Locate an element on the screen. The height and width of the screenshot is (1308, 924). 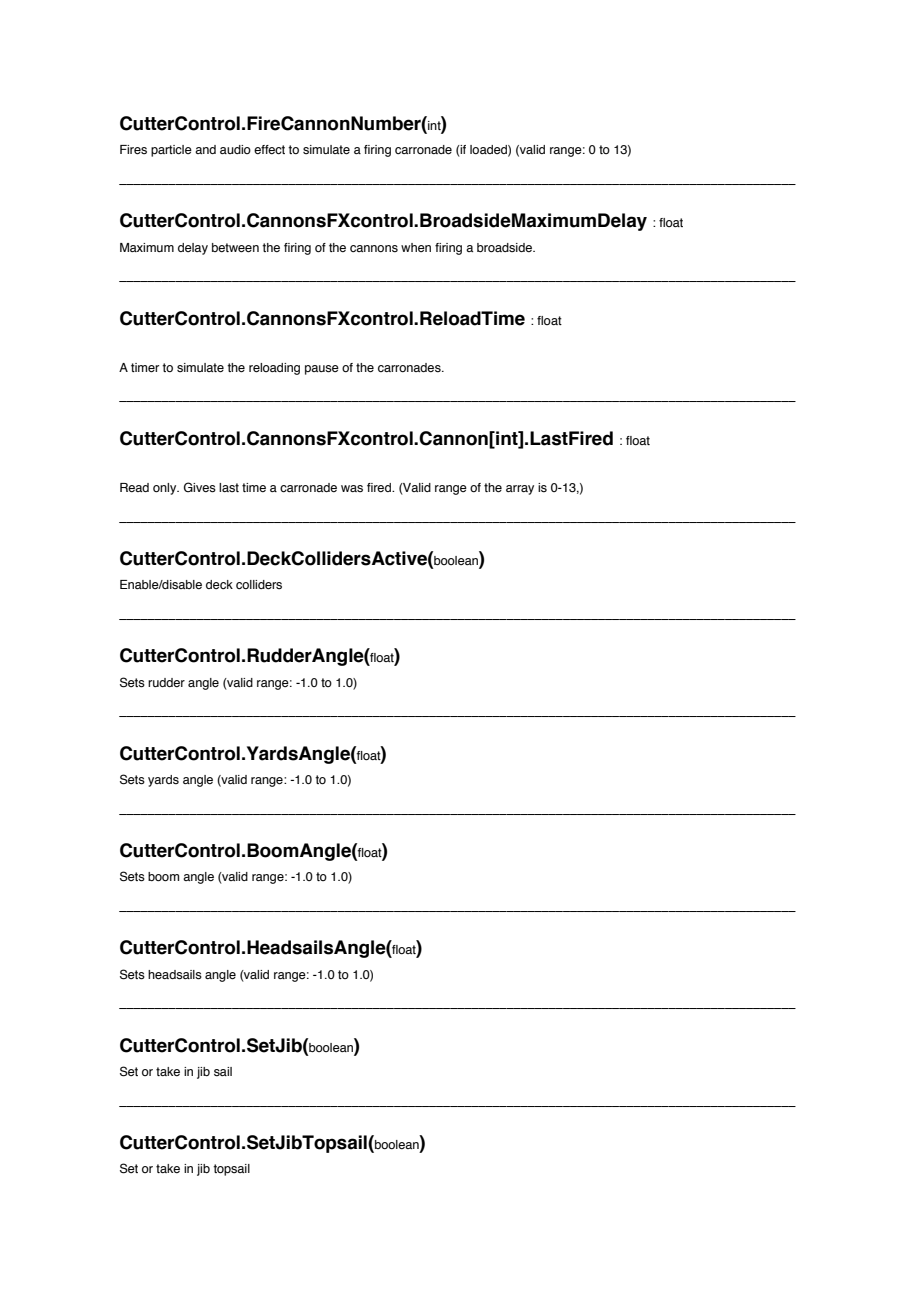
reloading is located at coordinates (274, 369).
